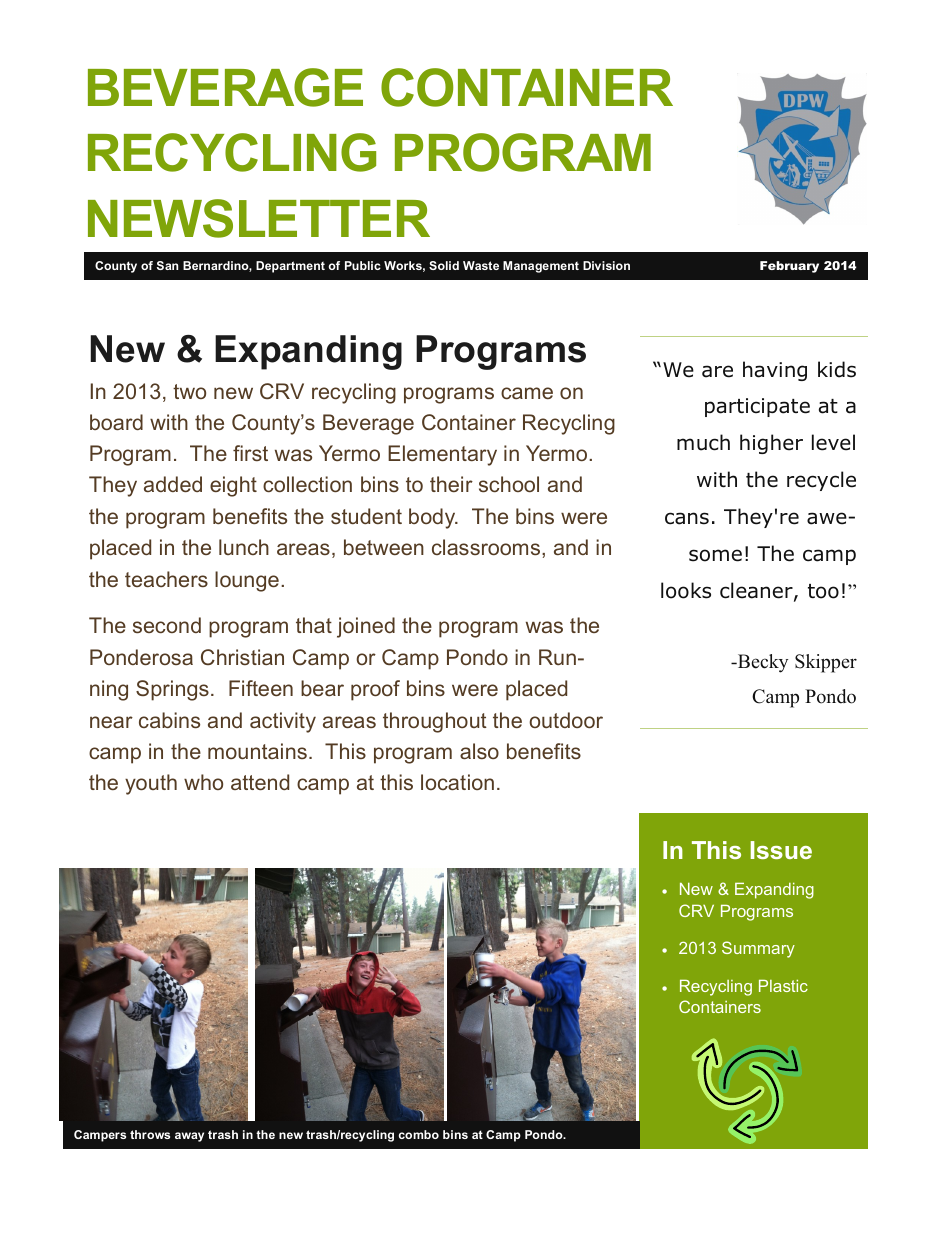 The height and width of the screenshot is (1233, 952). Describe the element at coordinates (167, 265) in the screenshot. I see `San` at that location.
